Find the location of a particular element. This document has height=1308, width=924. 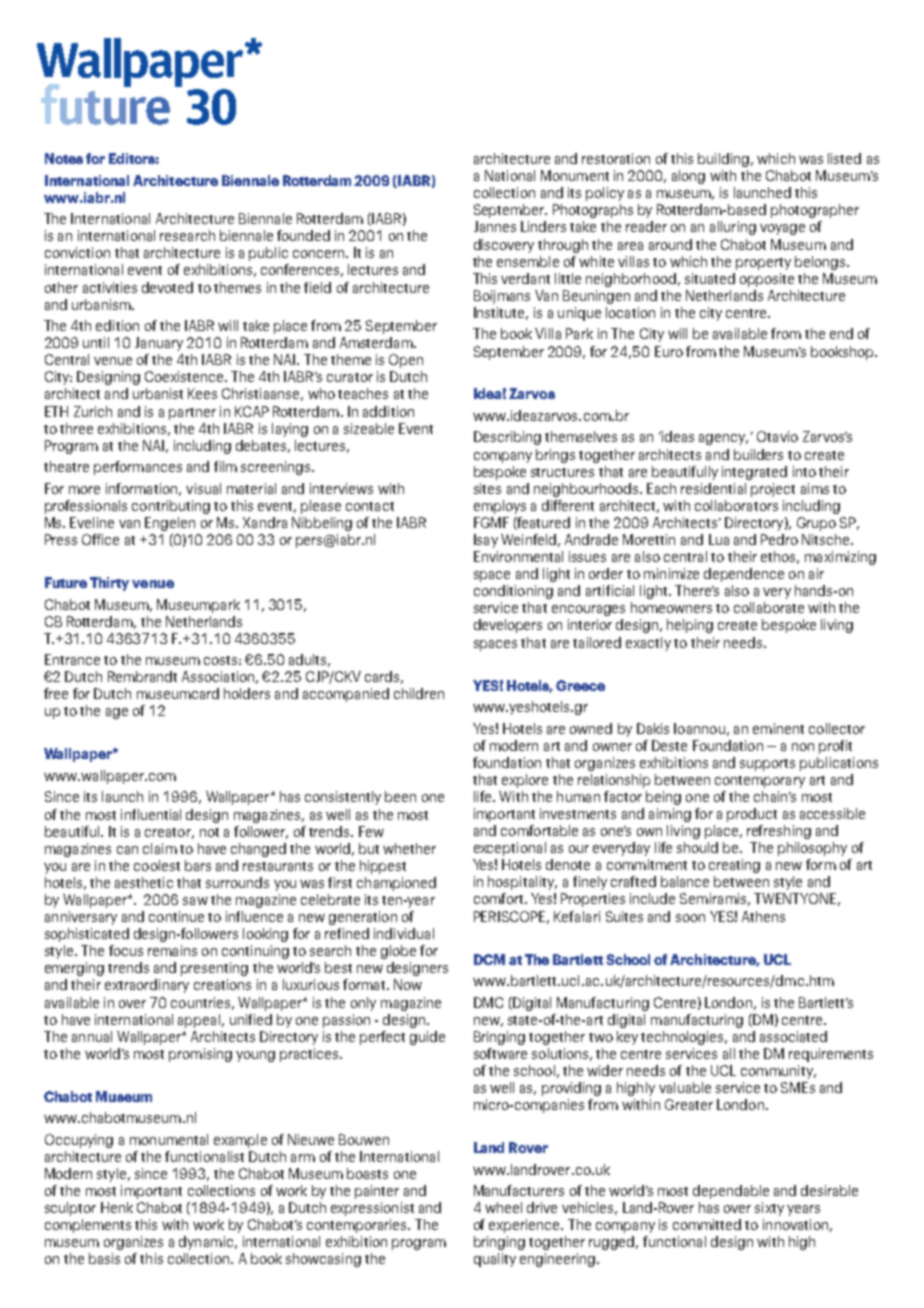

championed is located at coordinates (396, 884).
